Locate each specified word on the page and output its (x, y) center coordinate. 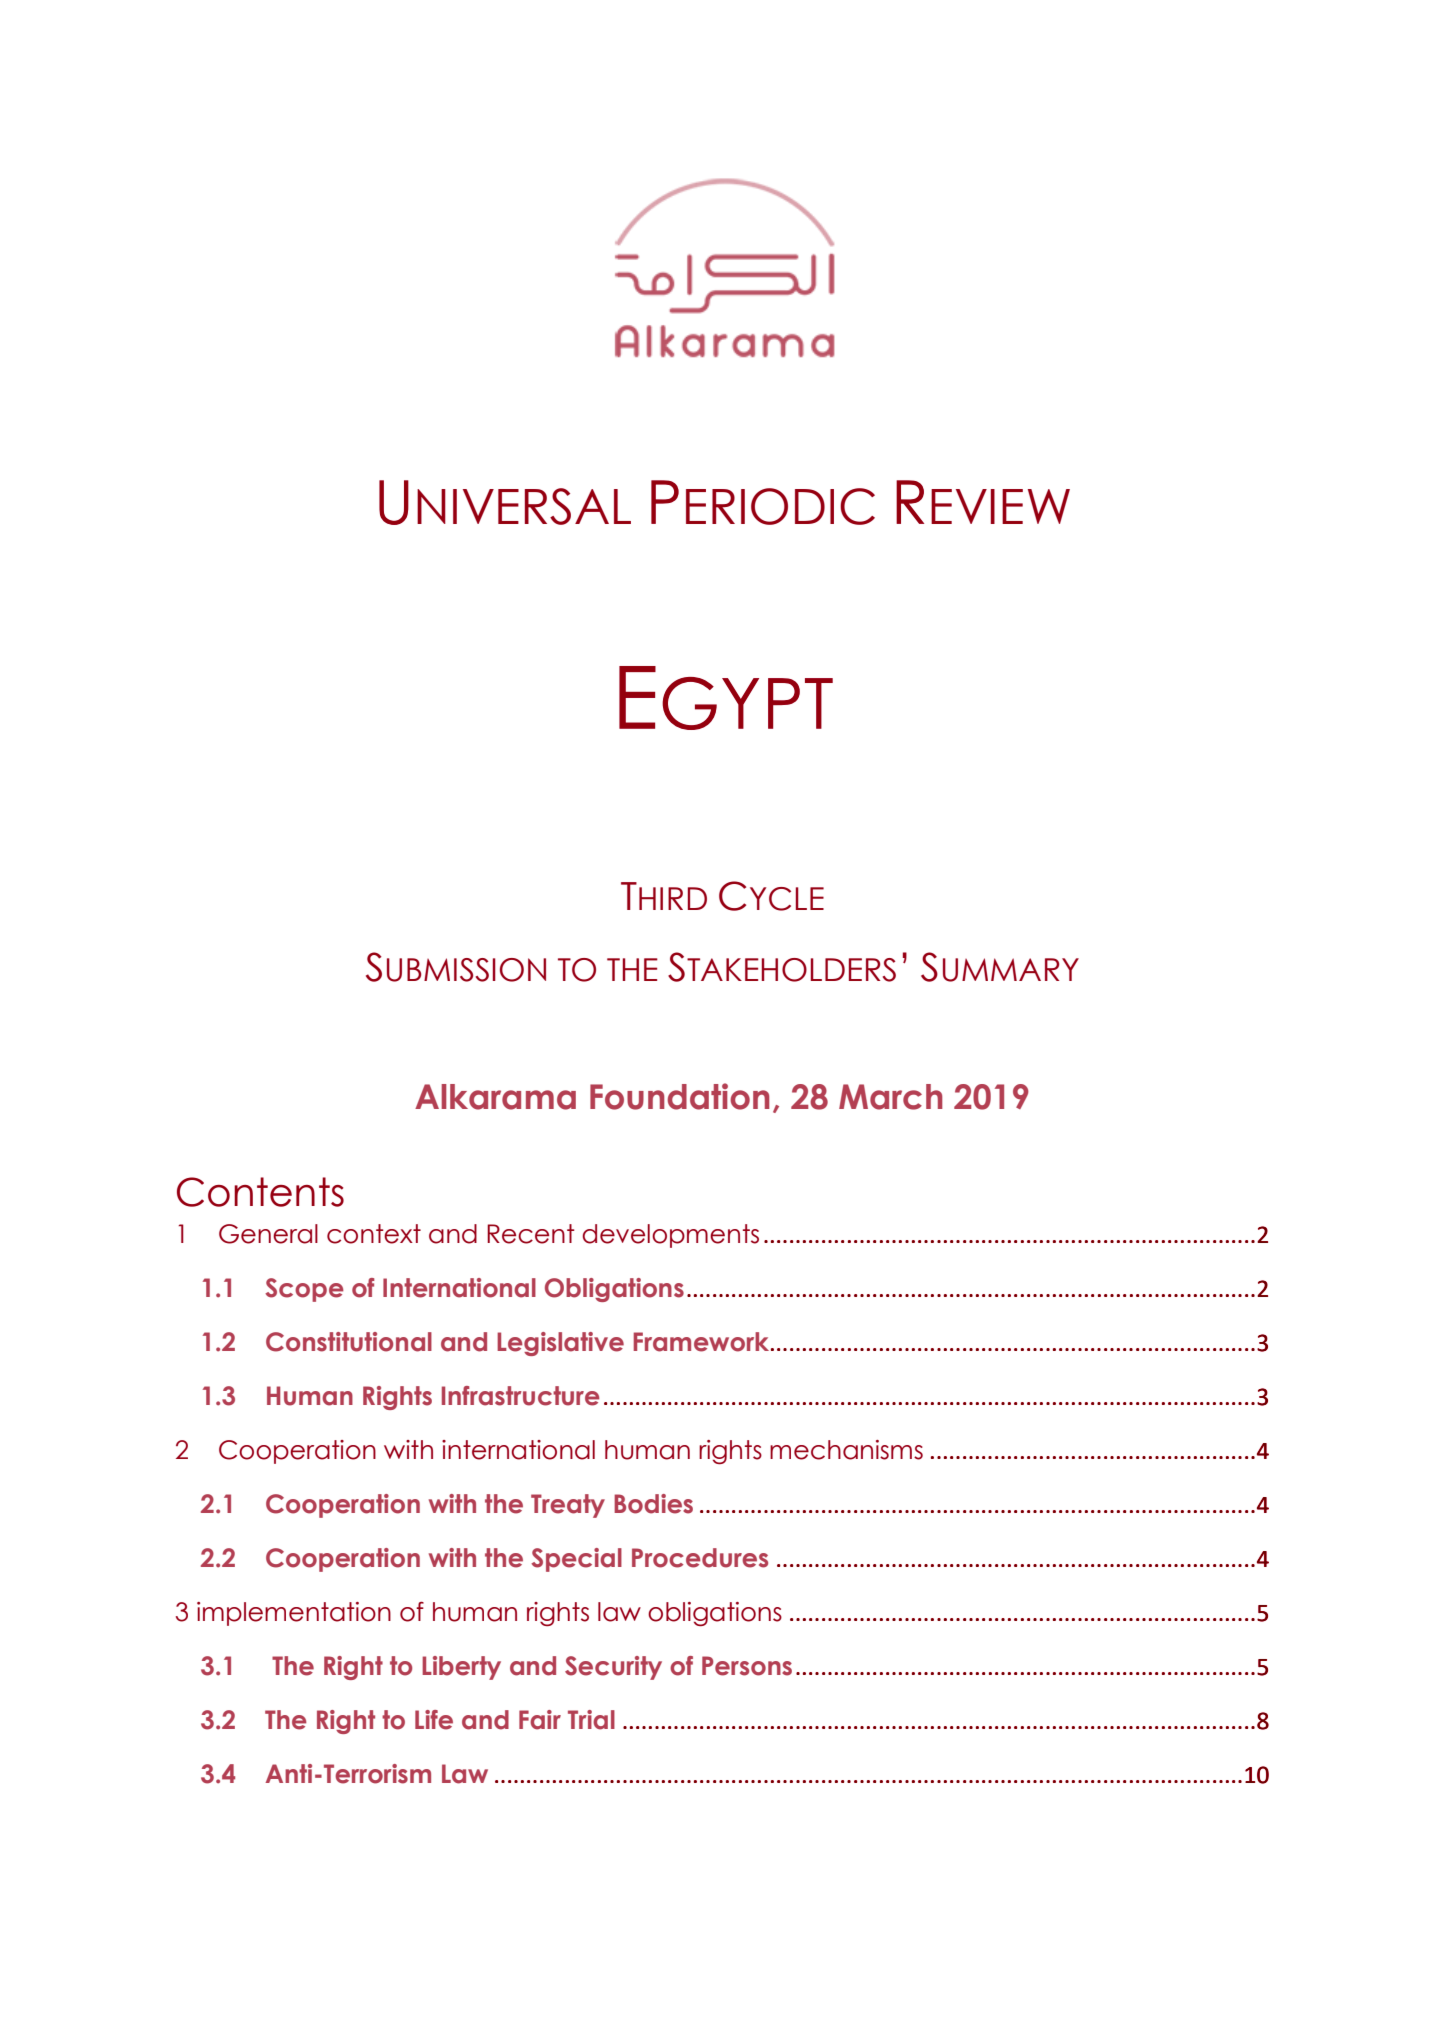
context (374, 1234)
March (891, 1097)
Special (576, 1560)
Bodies (653, 1504)
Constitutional (349, 1342)
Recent (531, 1234)
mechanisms (846, 1450)
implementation (294, 1614)
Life (434, 1720)
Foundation (680, 1096)
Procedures (700, 1558)
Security (613, 1668)
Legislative (560, 1344)
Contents (260, 1192)
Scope (304, 1290)
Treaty (568, 1506)
